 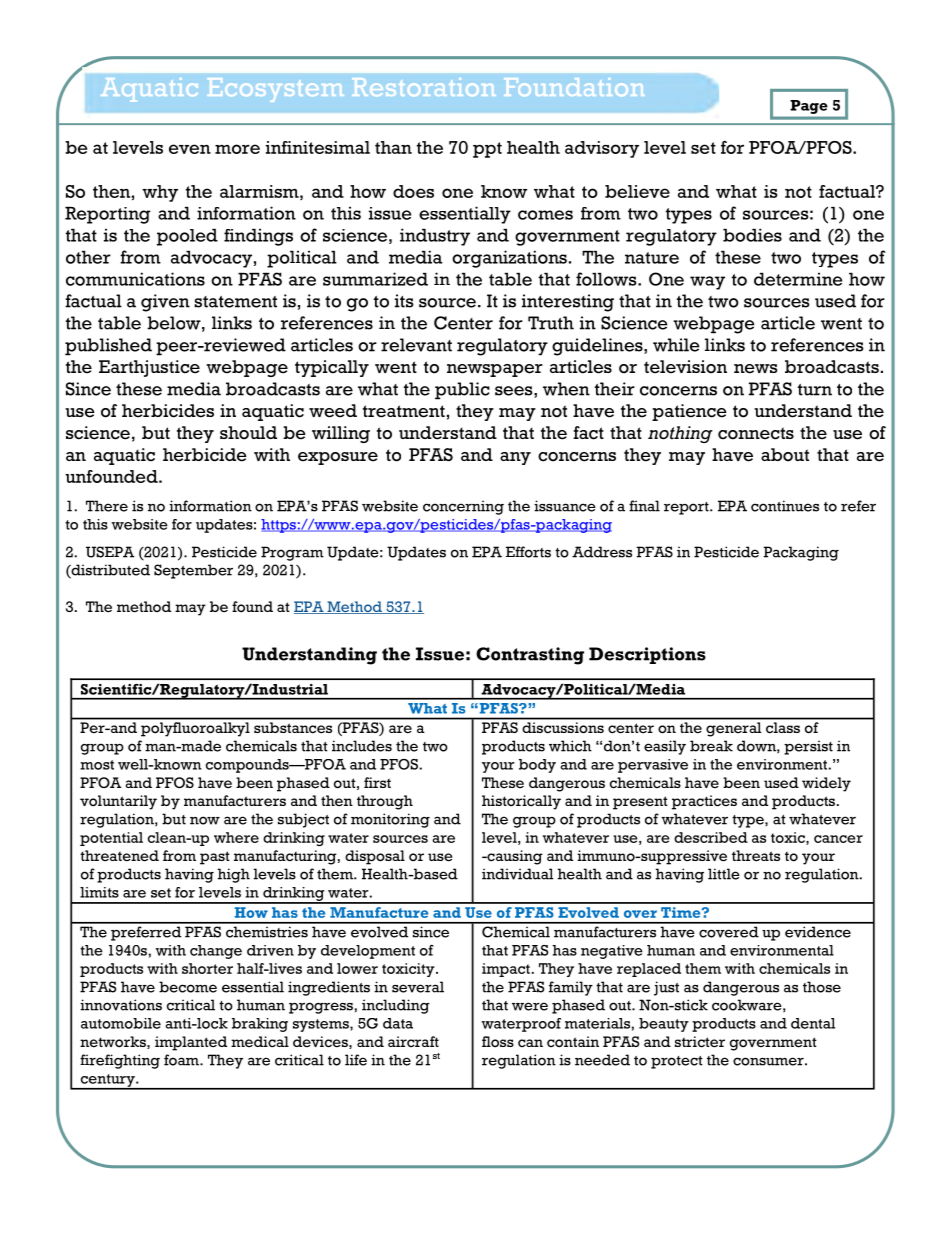 What do you see at coordinates (647, 655) in the screenshot?
I see `Descriptions` at bounding box center [647, 655].
